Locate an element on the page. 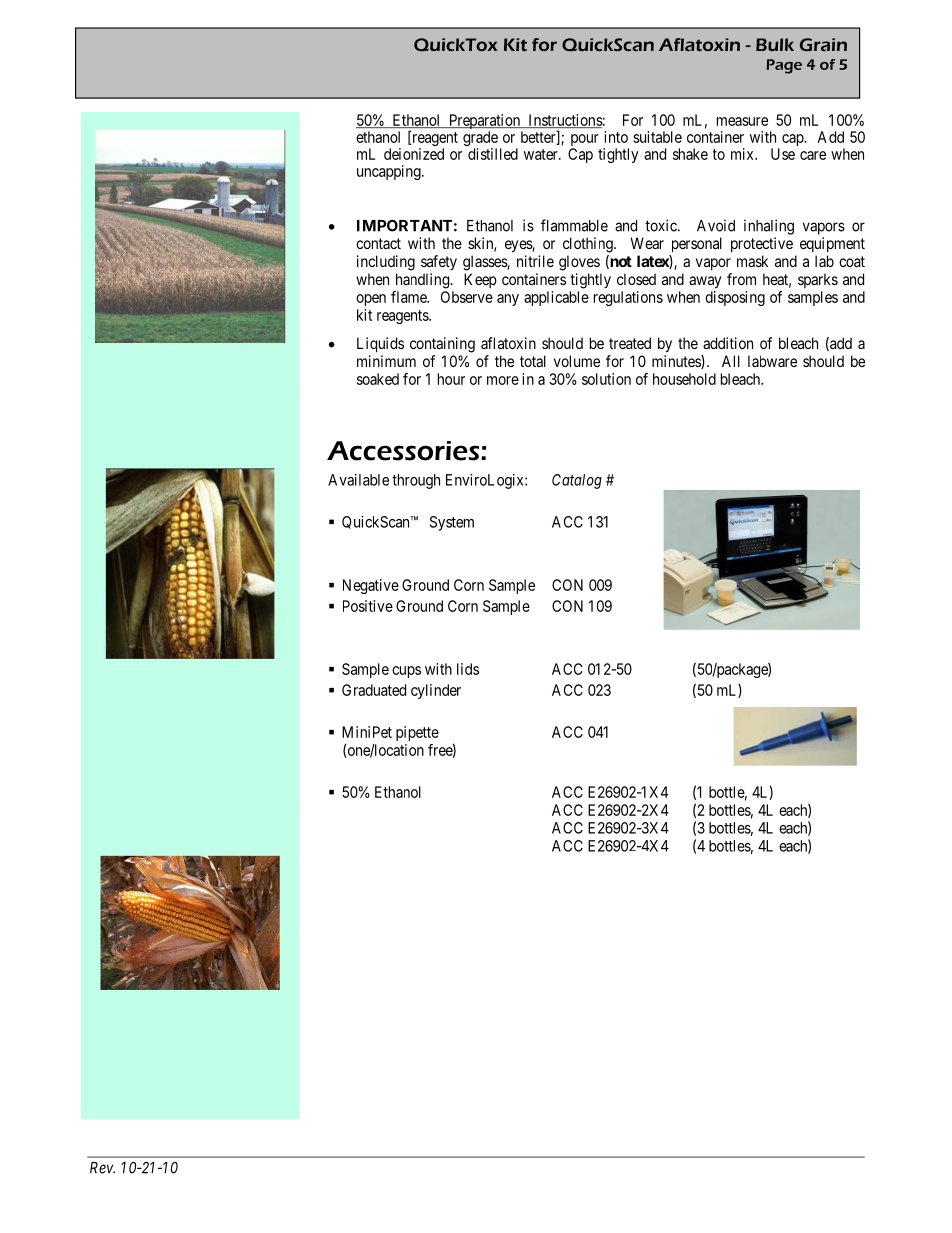  Rev is located at coordinates (102, 1168).
